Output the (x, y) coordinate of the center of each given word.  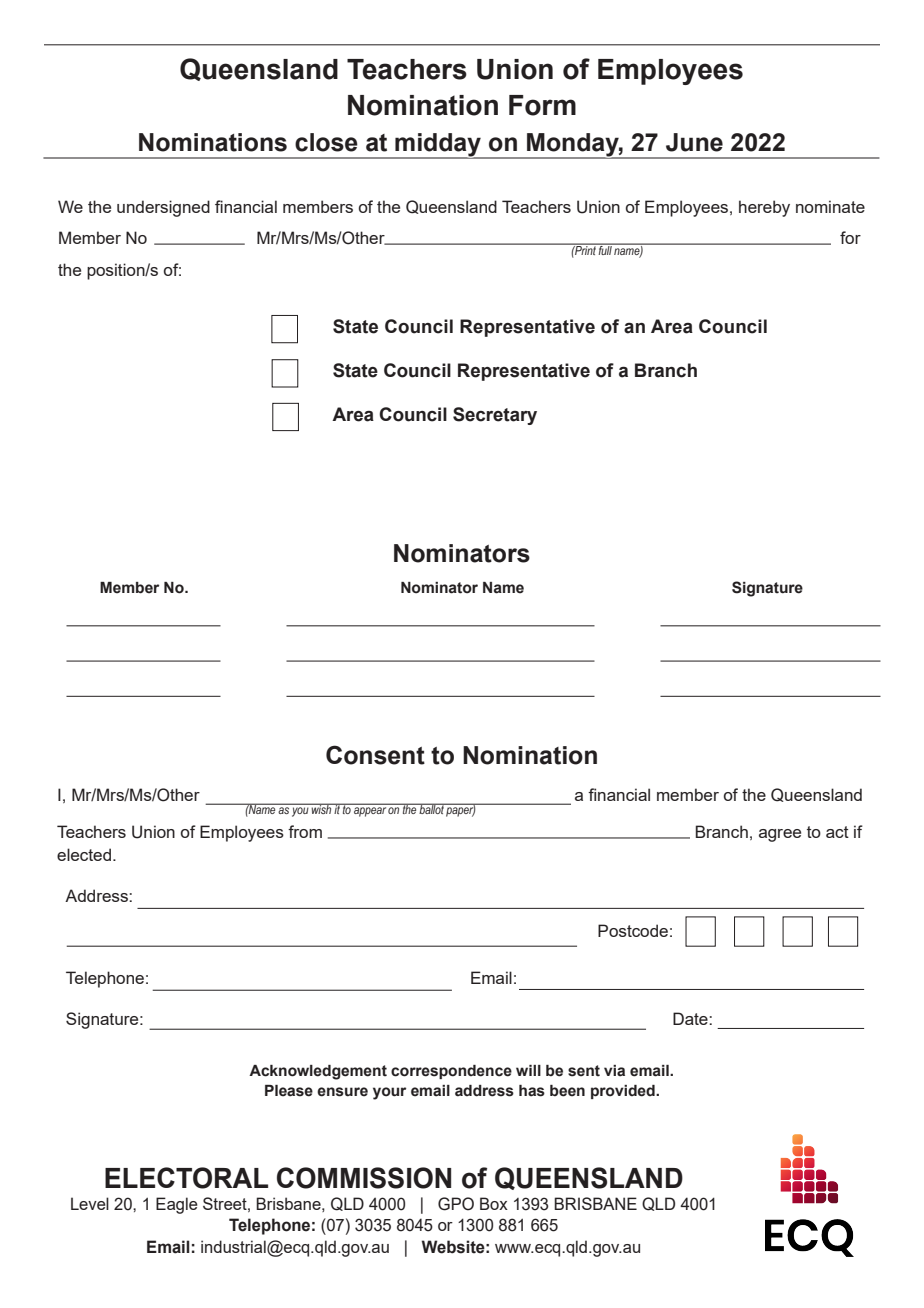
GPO (456, 1204)
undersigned (163, 208)
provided (624, 1092)
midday (438, 146)
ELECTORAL (186, 1178)
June (694, 142)
